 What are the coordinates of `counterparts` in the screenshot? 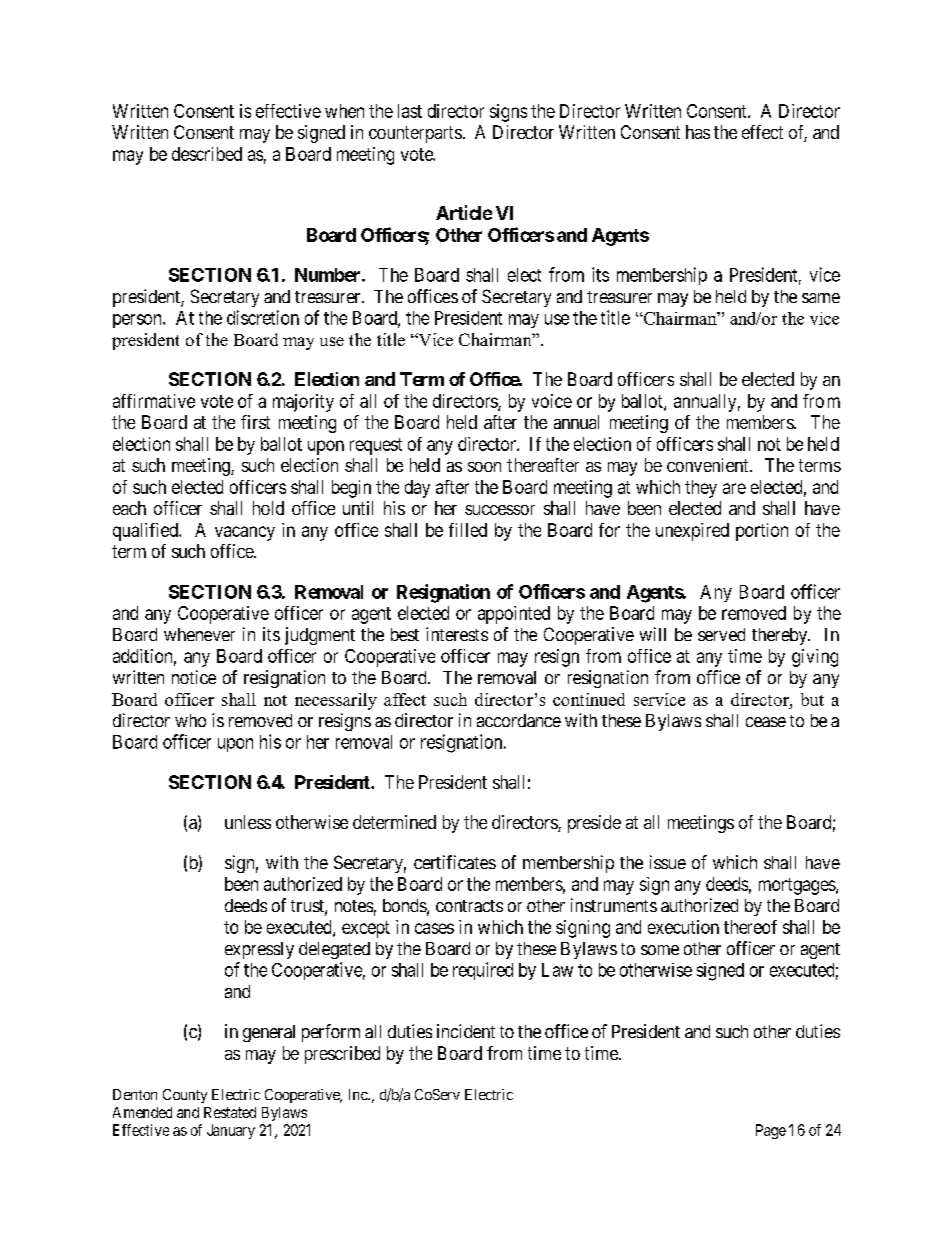 It's located at (415, 134).
